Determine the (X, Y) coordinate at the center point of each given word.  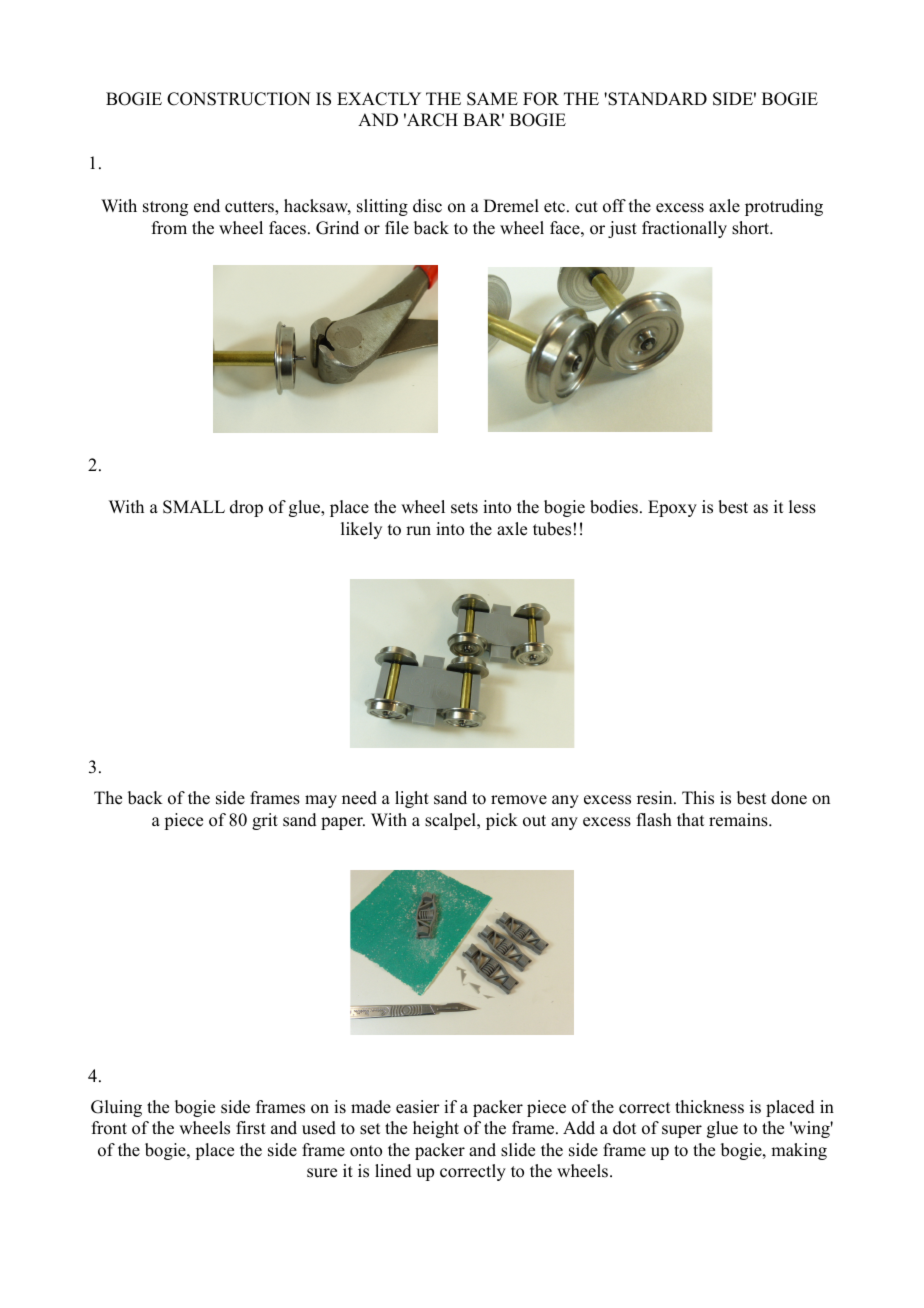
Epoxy (672, 508)
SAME (492, 99)
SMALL (194, 507)
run (418, 531)
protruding (784, 207)
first (251, 1128)
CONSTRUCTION (239, 99)
